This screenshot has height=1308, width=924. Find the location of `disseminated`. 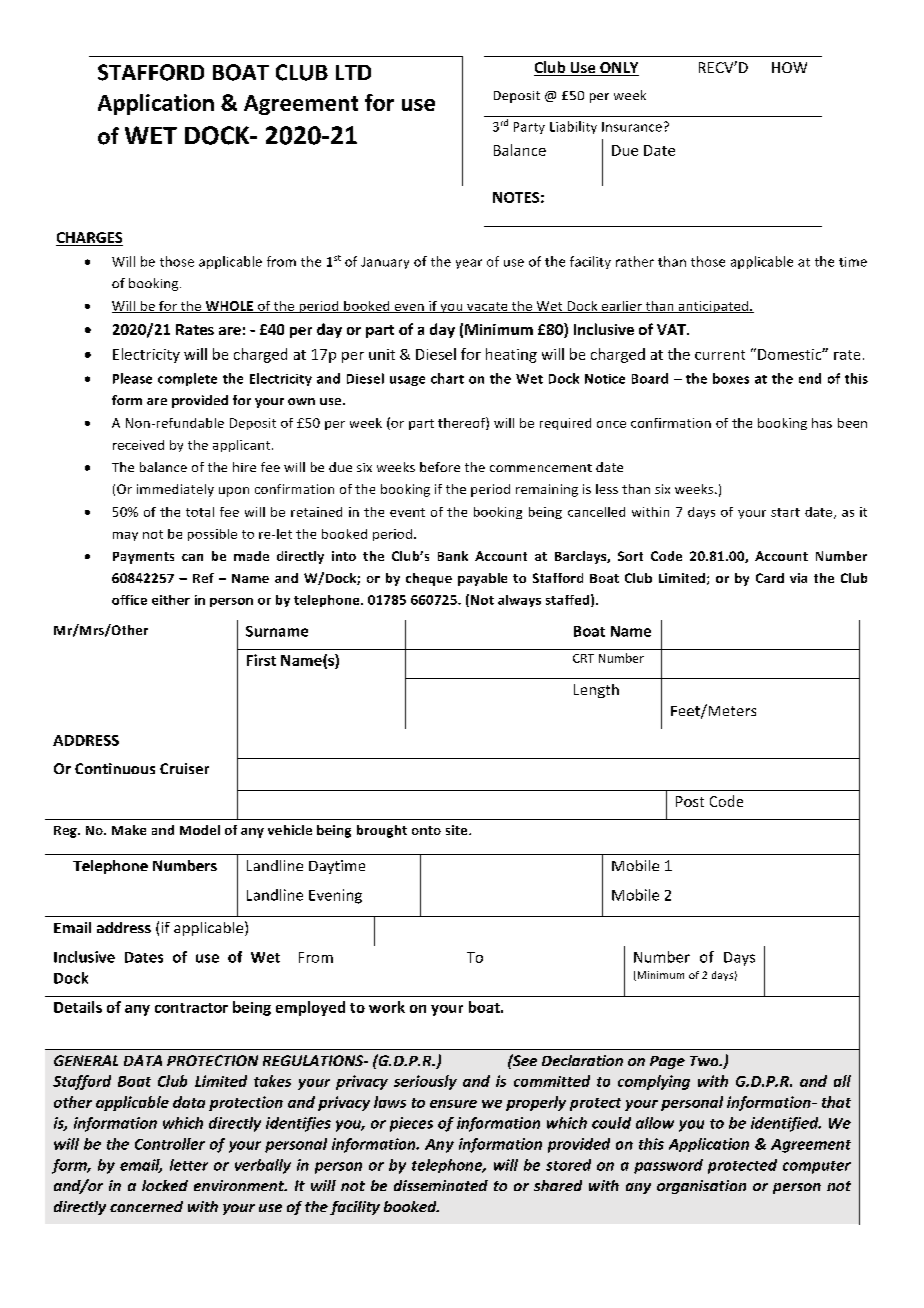

disseminated is located at coordinates (441, 1185).
